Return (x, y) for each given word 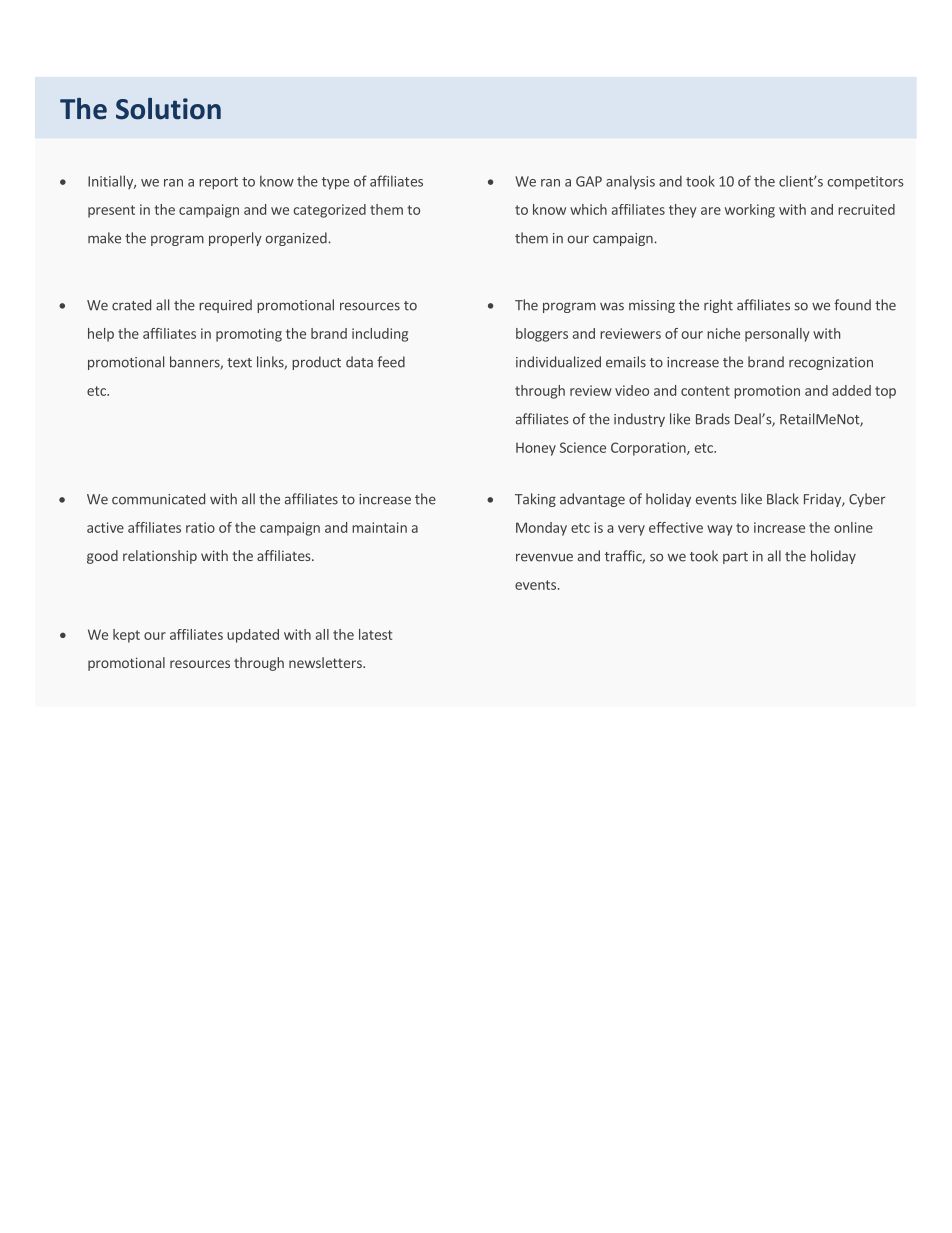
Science (583, 447)
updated (253, 636)
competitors (865, 182)
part (735, 558)
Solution (168, 109)
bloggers (542, 335)
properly (235, 239)
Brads (713, 419)
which (588, 209)
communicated (158, 499)
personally (777, 335)
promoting (249, 335)
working (750, 211)
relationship (160, 557)
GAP (589, 181)
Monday (541, 529)
